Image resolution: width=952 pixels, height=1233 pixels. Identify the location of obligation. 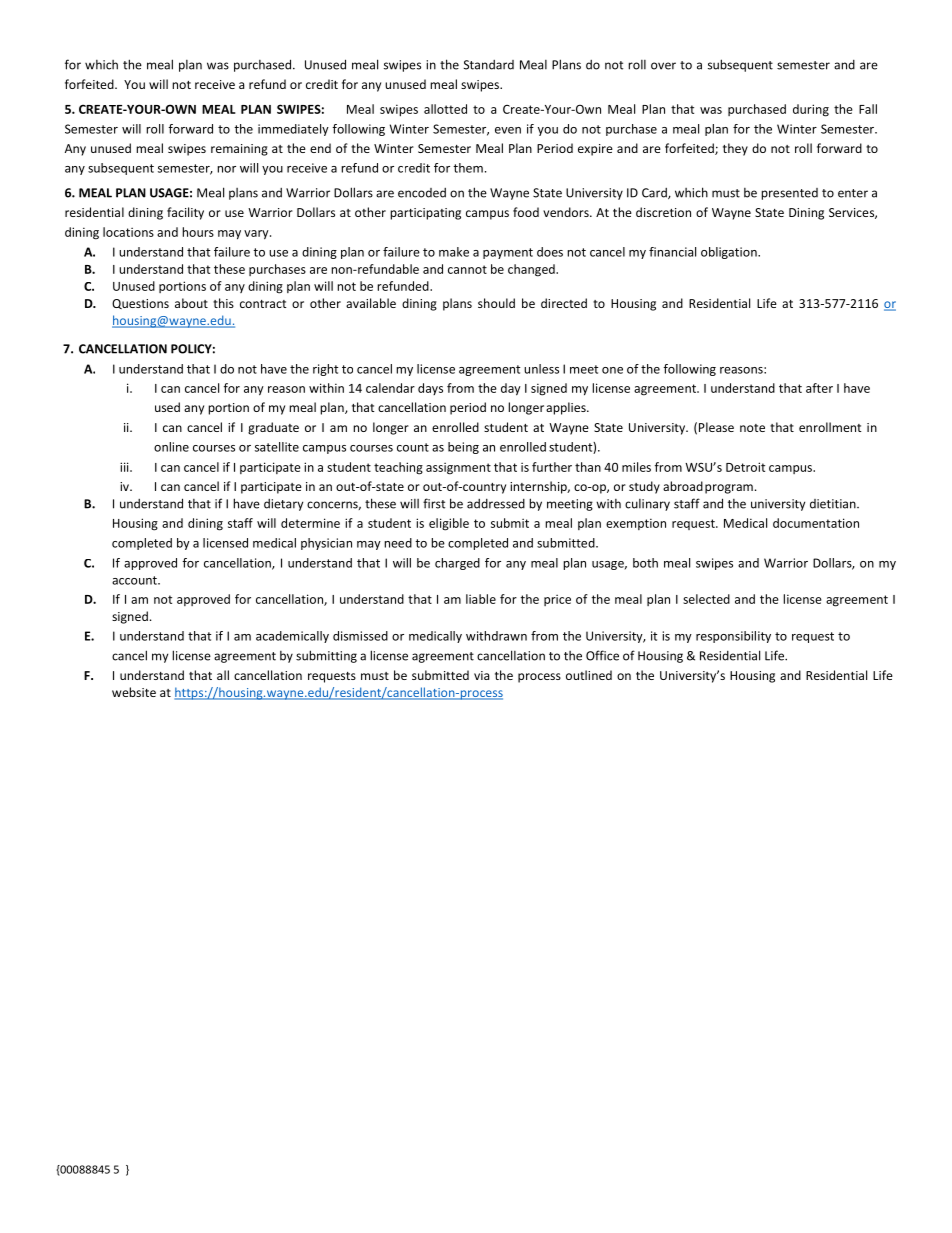
(730, 253).
